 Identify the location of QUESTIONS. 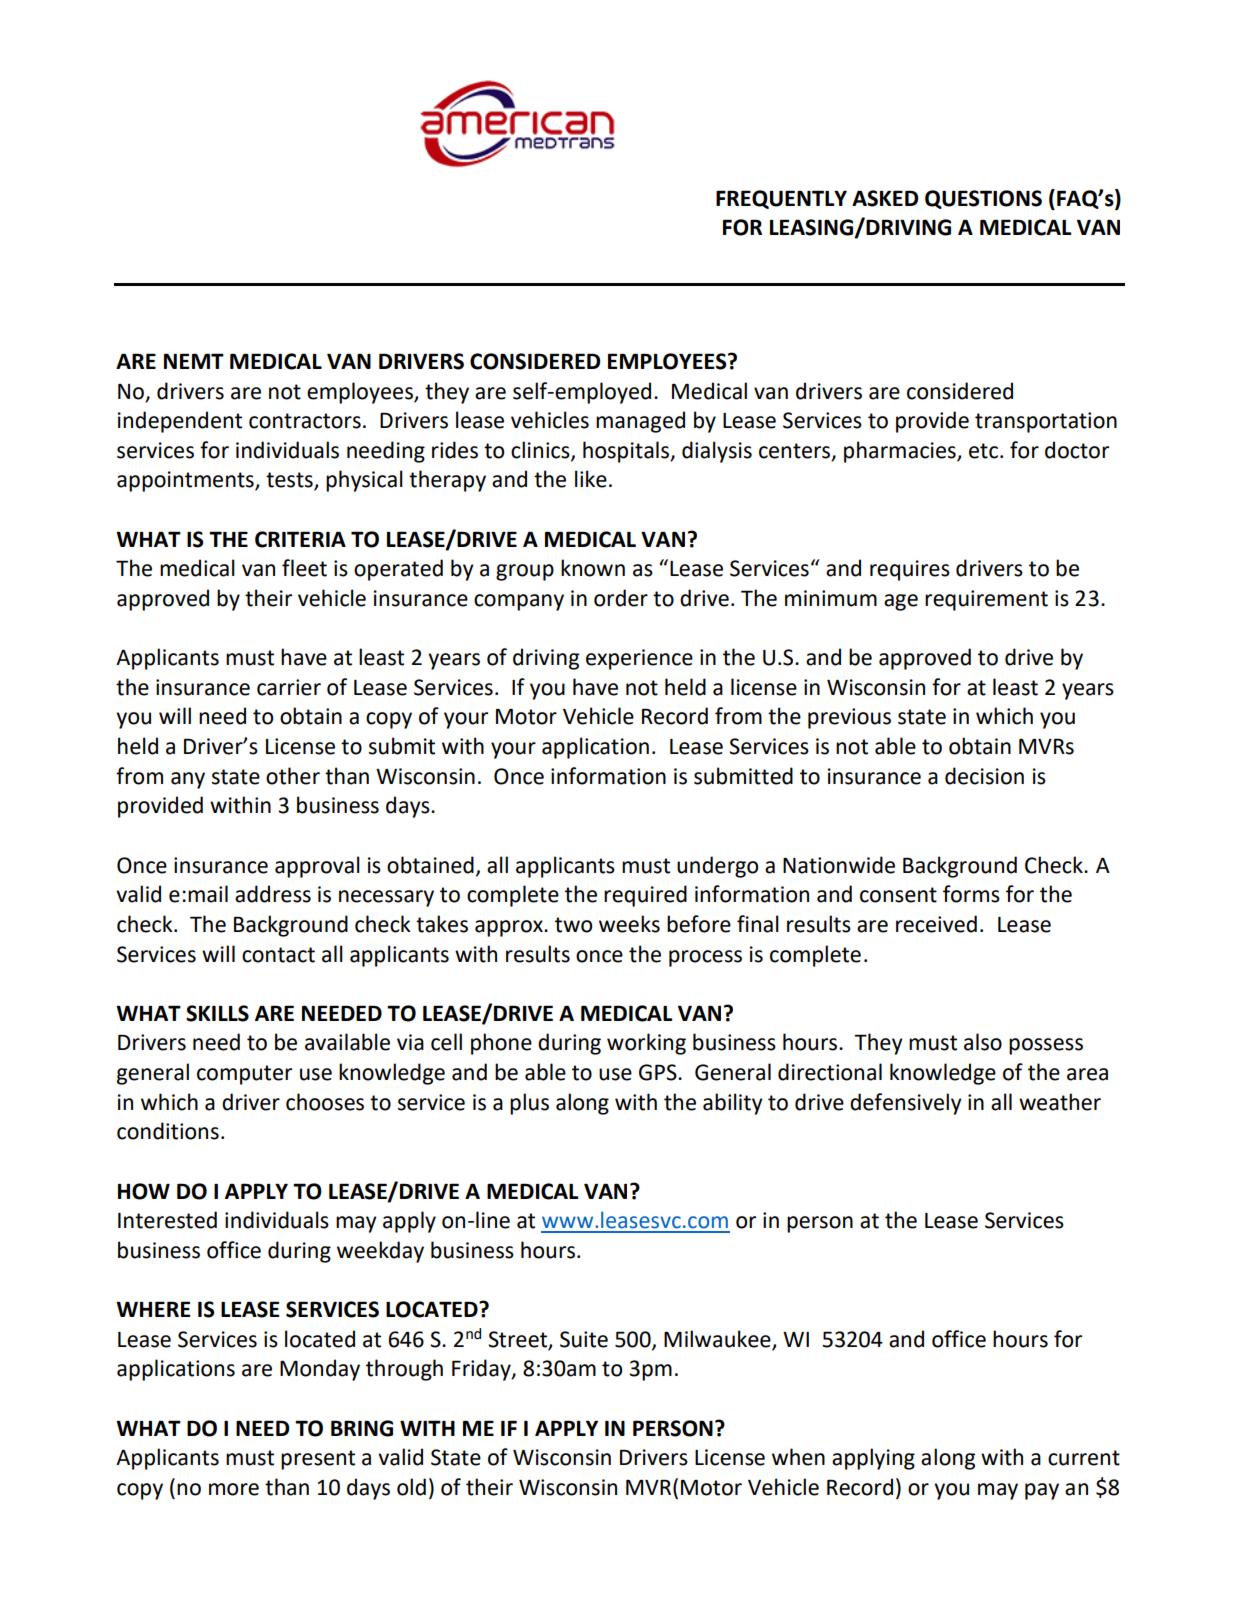
(983, 199).
